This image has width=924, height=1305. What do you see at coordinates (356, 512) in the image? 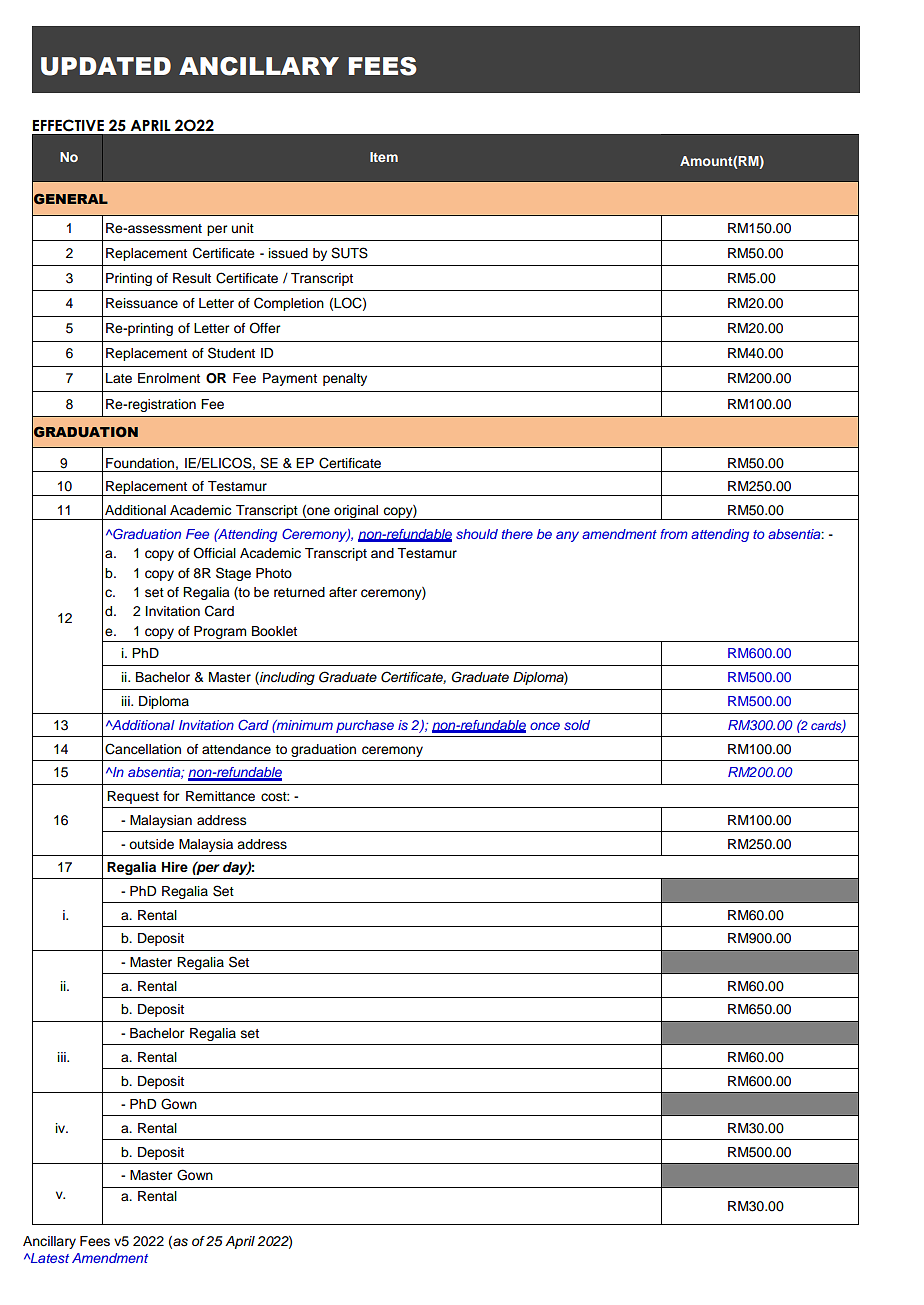
I see `original` at bounding box center [356, 512].
